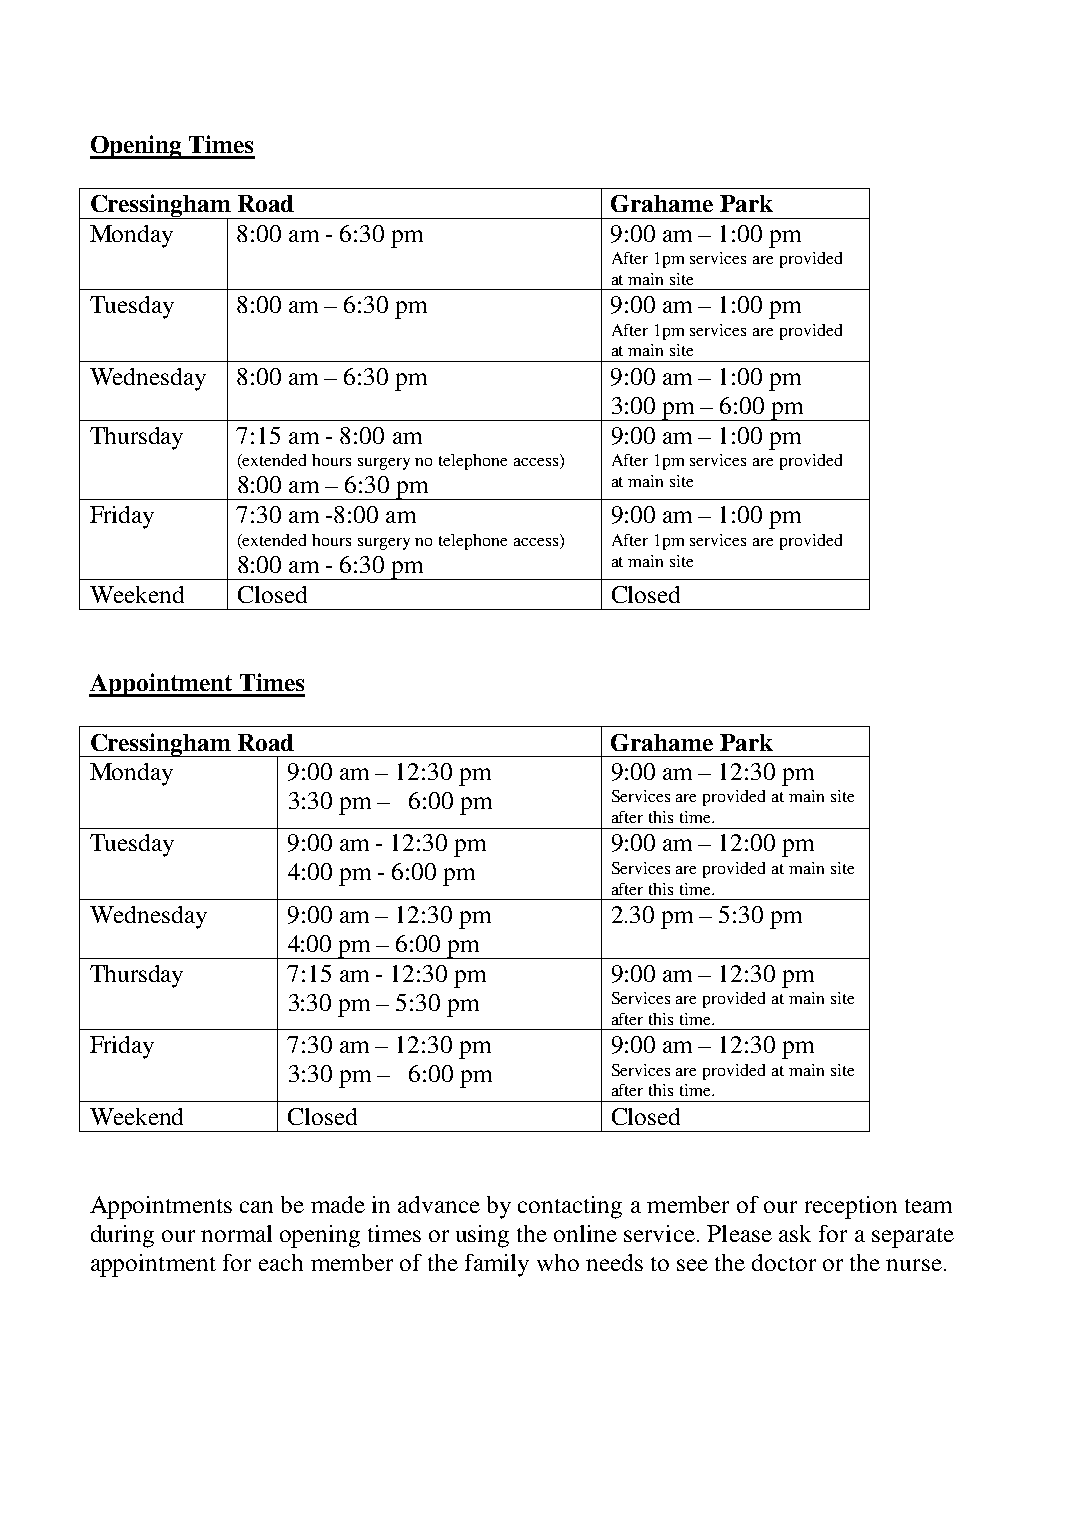 The width and height of the screenshot is (1073, 1519). What do you see at coordinates (570, 1207) in the screenshot?
I see `contacting` at bounding box center [570, 1207].
